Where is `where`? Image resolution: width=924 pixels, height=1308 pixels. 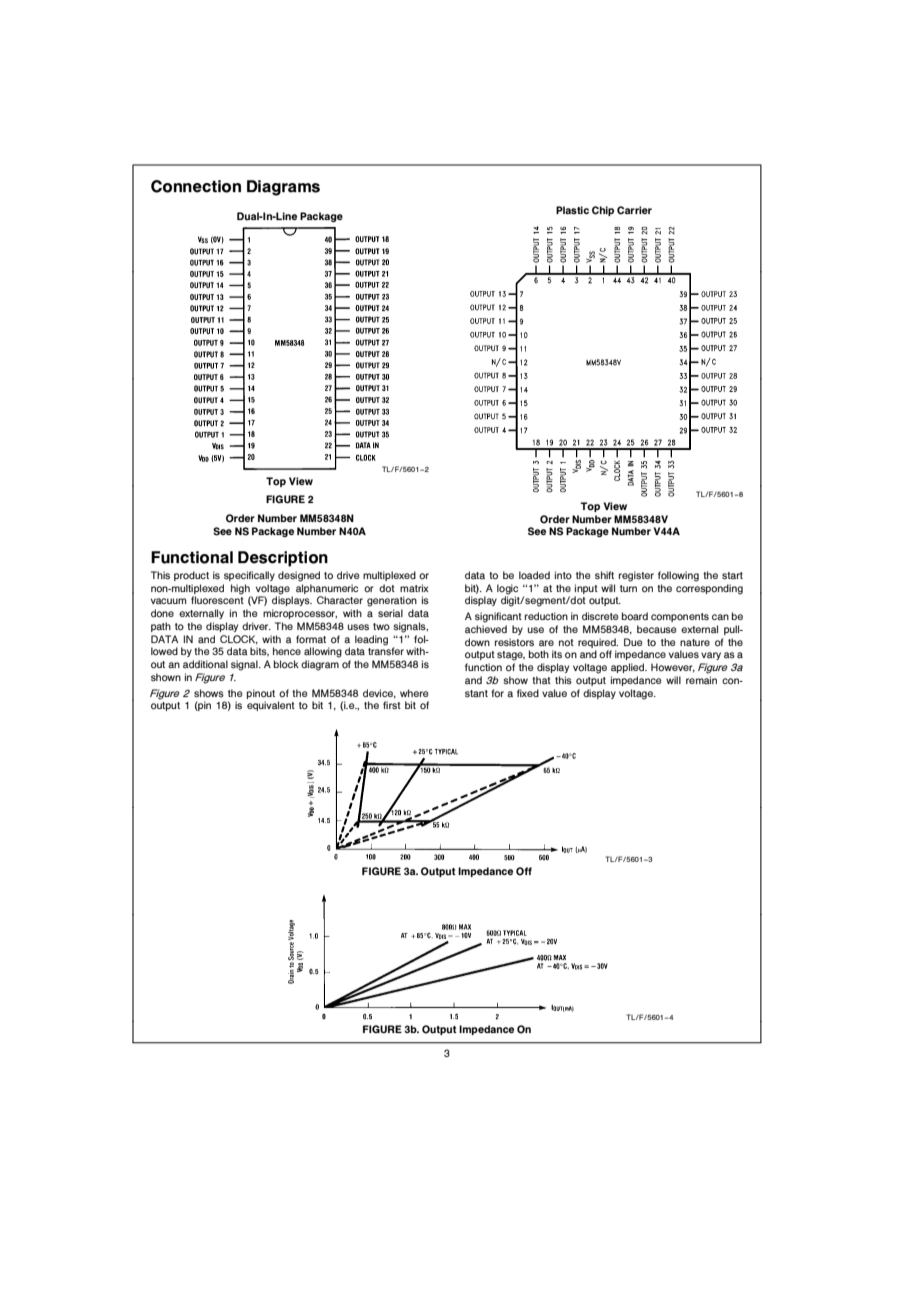
where is located at coordinates (414, 693).
